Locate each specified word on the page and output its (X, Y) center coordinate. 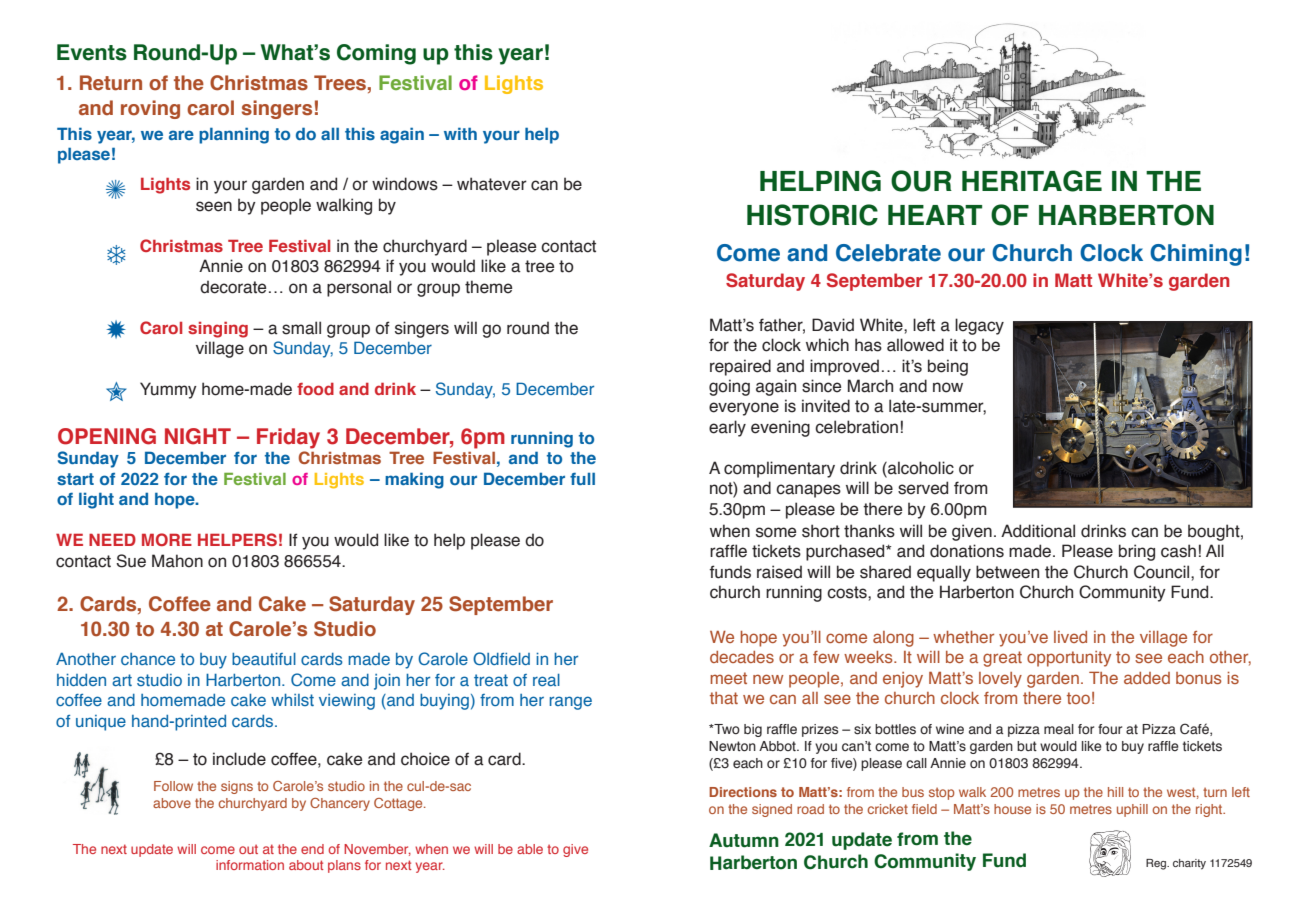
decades (742, 657)
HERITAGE (1032, 181)
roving (150, 109)
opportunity (1069, 659)
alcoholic (920, 469)
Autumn (744, 840)
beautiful (264, 659)
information (250, 865)
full (582, 478)
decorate (233, 287)
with (460, 133)
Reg (1157, 864)
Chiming (1196, 255)
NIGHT (198, 436)
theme (488, 287)
